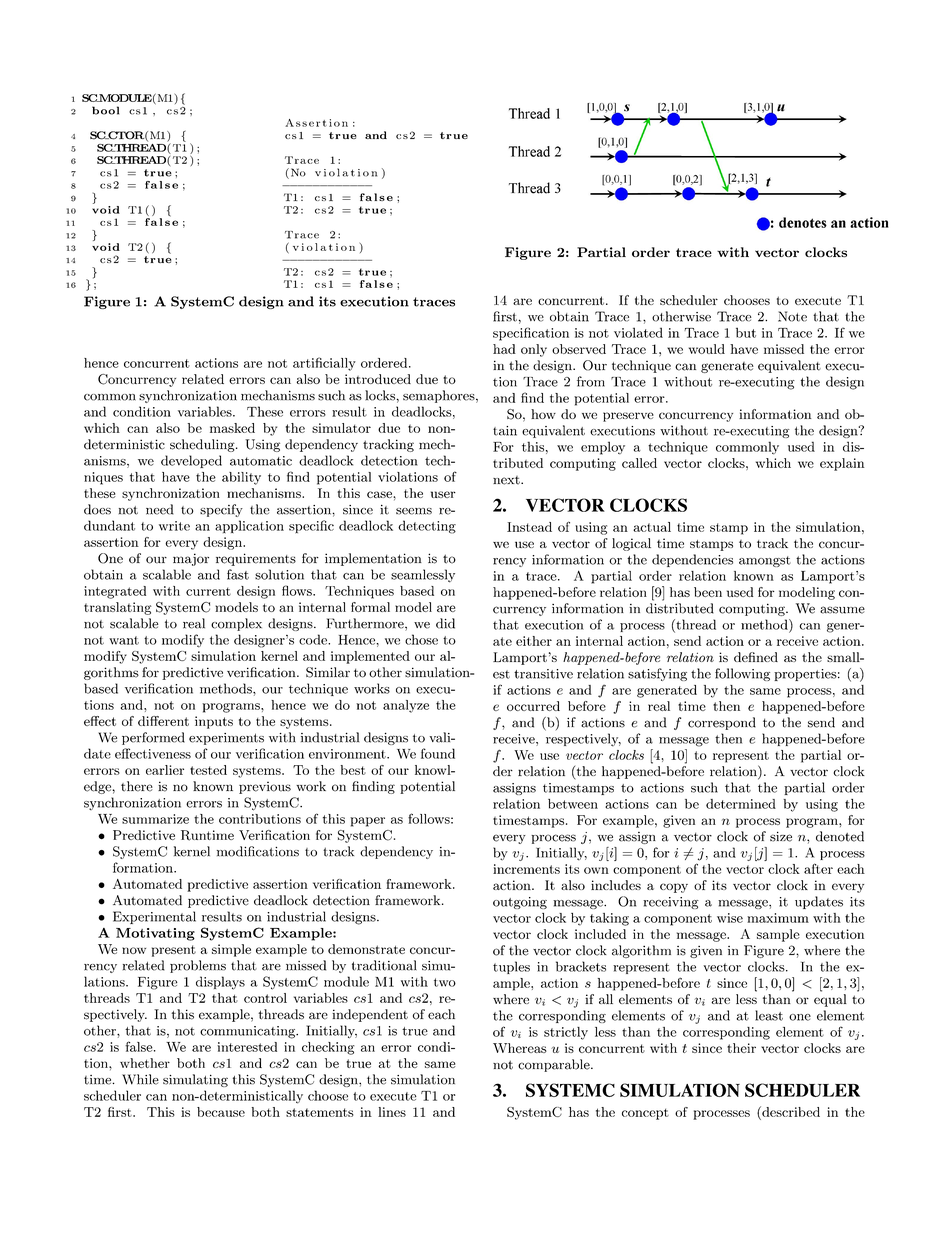  I want to click on been, so click(708, 592).
